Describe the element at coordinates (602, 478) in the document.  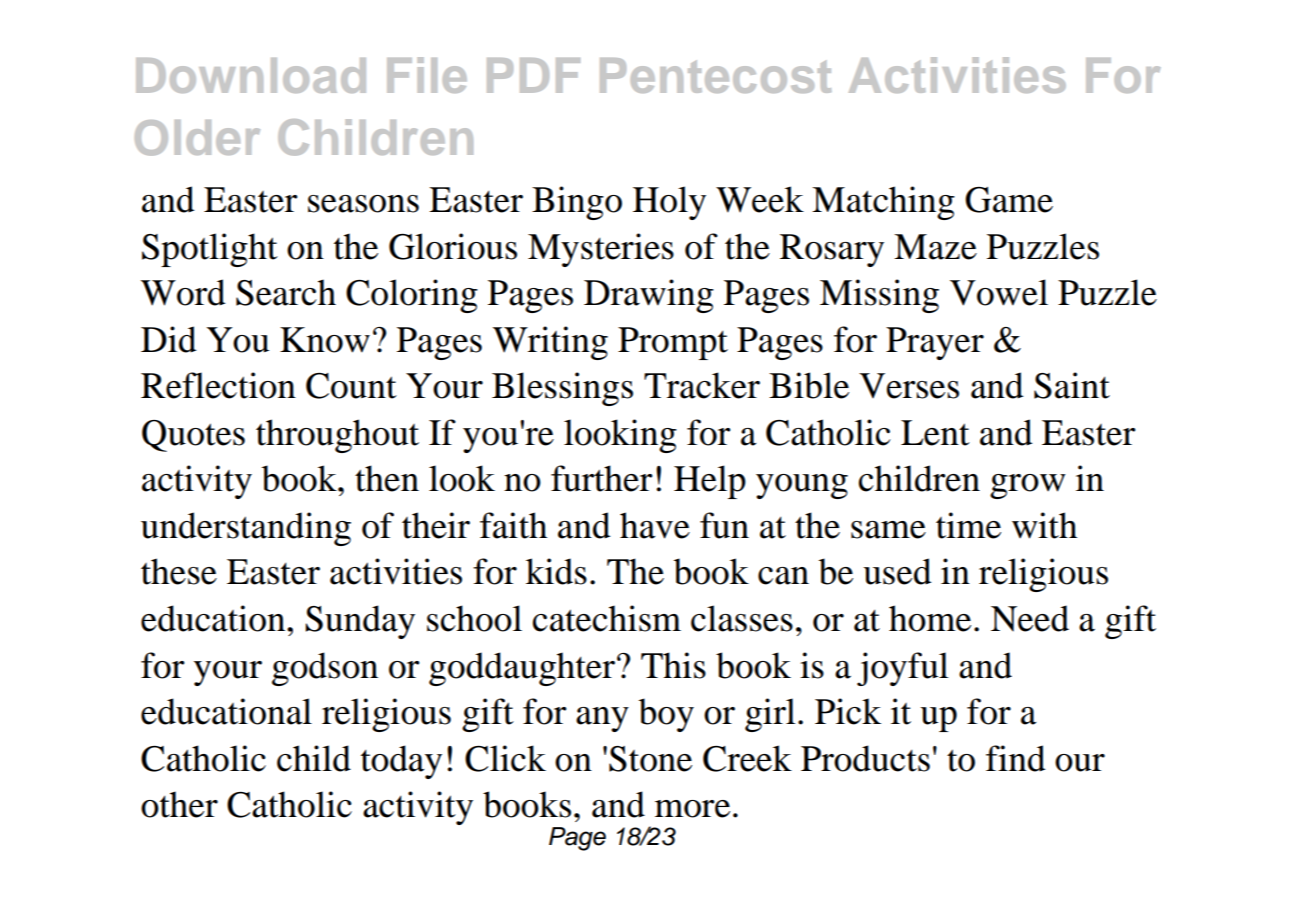
I see `further` at that location.
